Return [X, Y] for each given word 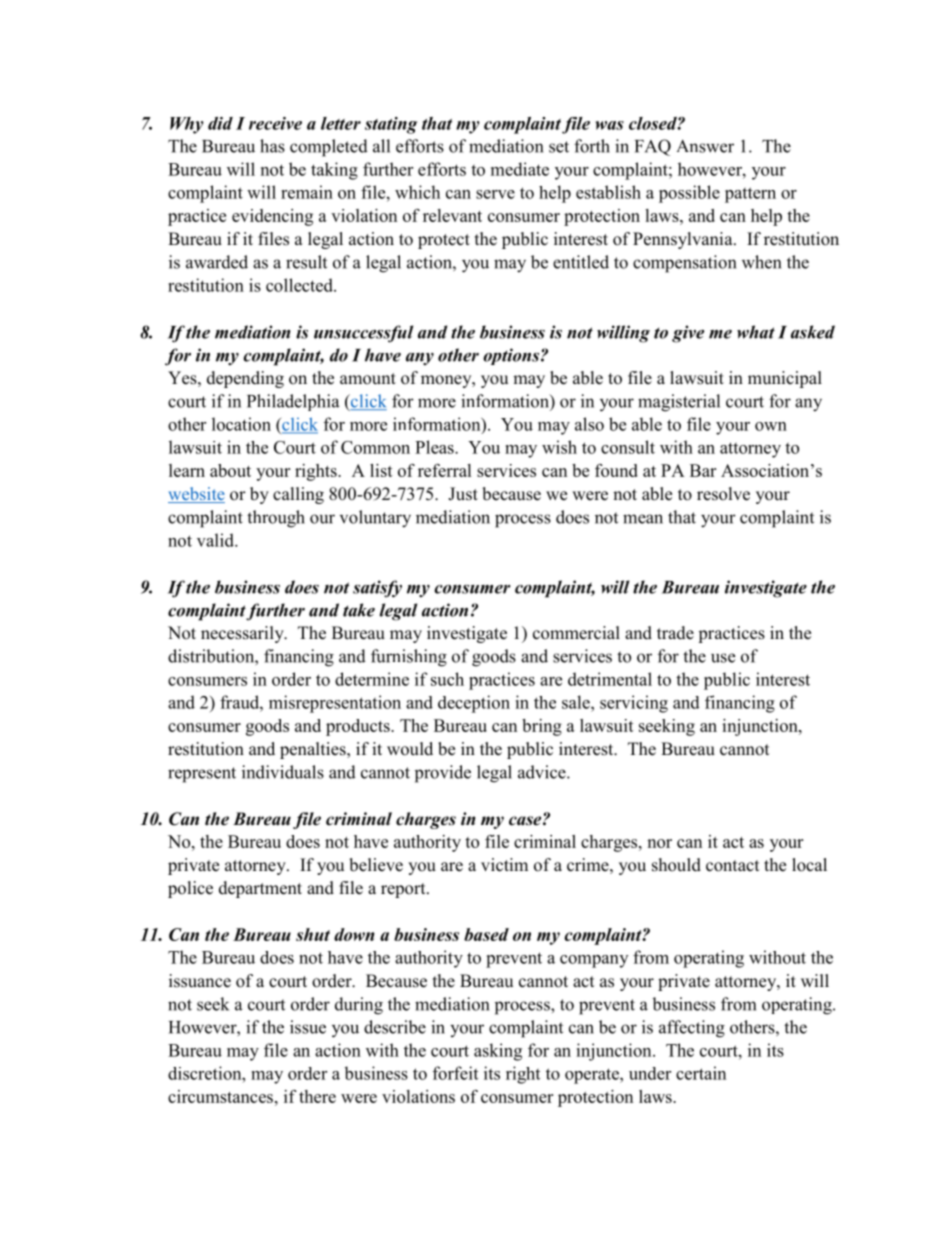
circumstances [220, 1096]
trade [675, 633]
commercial [576, 633]
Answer [705, 146]
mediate [520, 169]
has [272, 146]
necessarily [243, 634]
